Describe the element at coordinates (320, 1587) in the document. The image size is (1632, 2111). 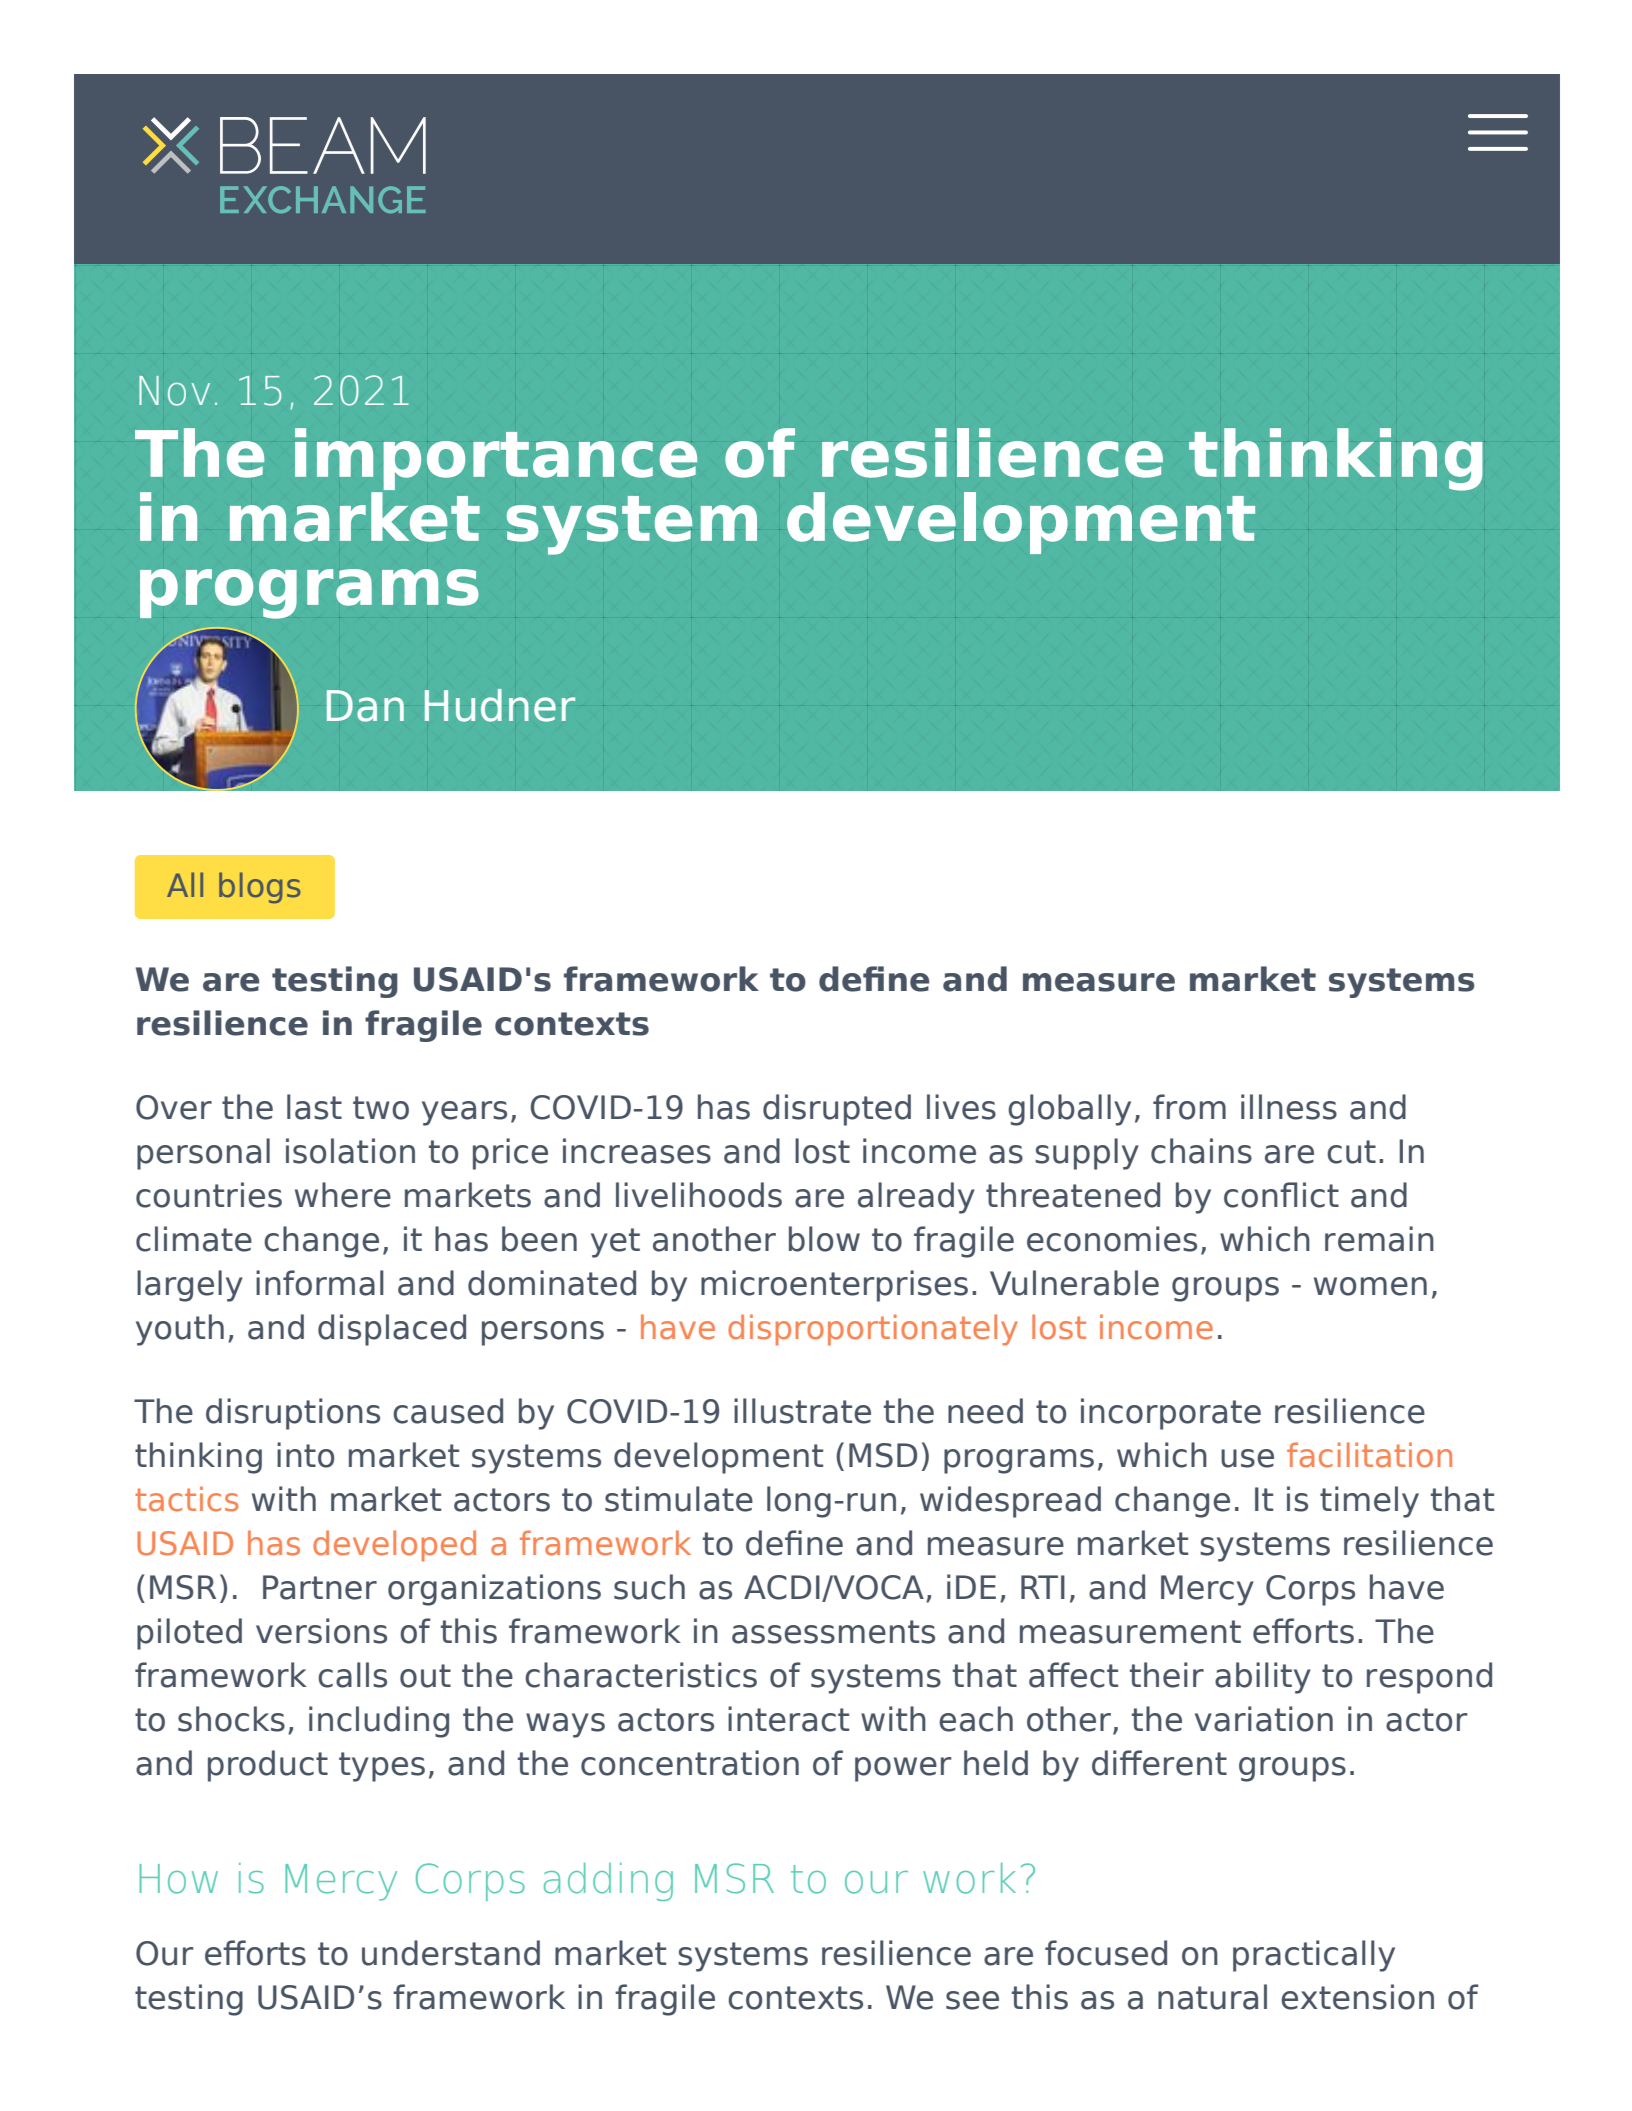
I see `Partner` at that location.
